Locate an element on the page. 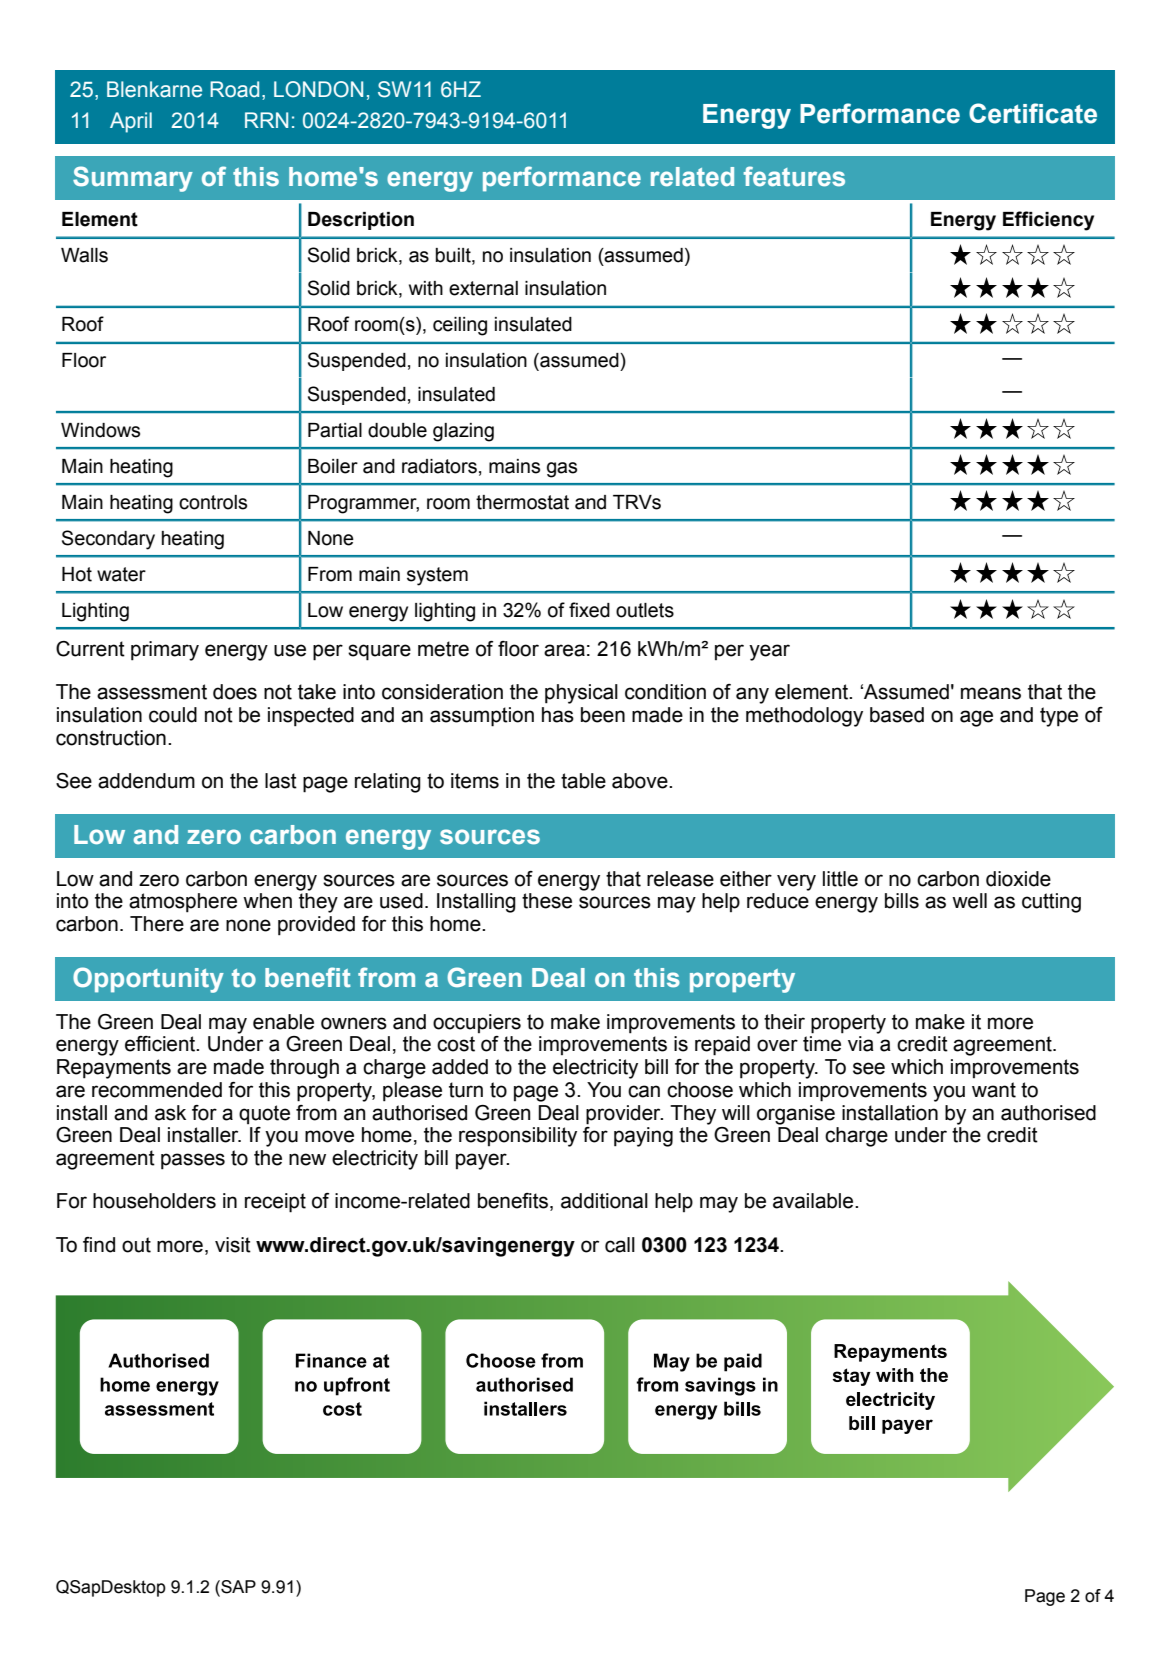  Opportunity is located at coordinates (148, 980).
